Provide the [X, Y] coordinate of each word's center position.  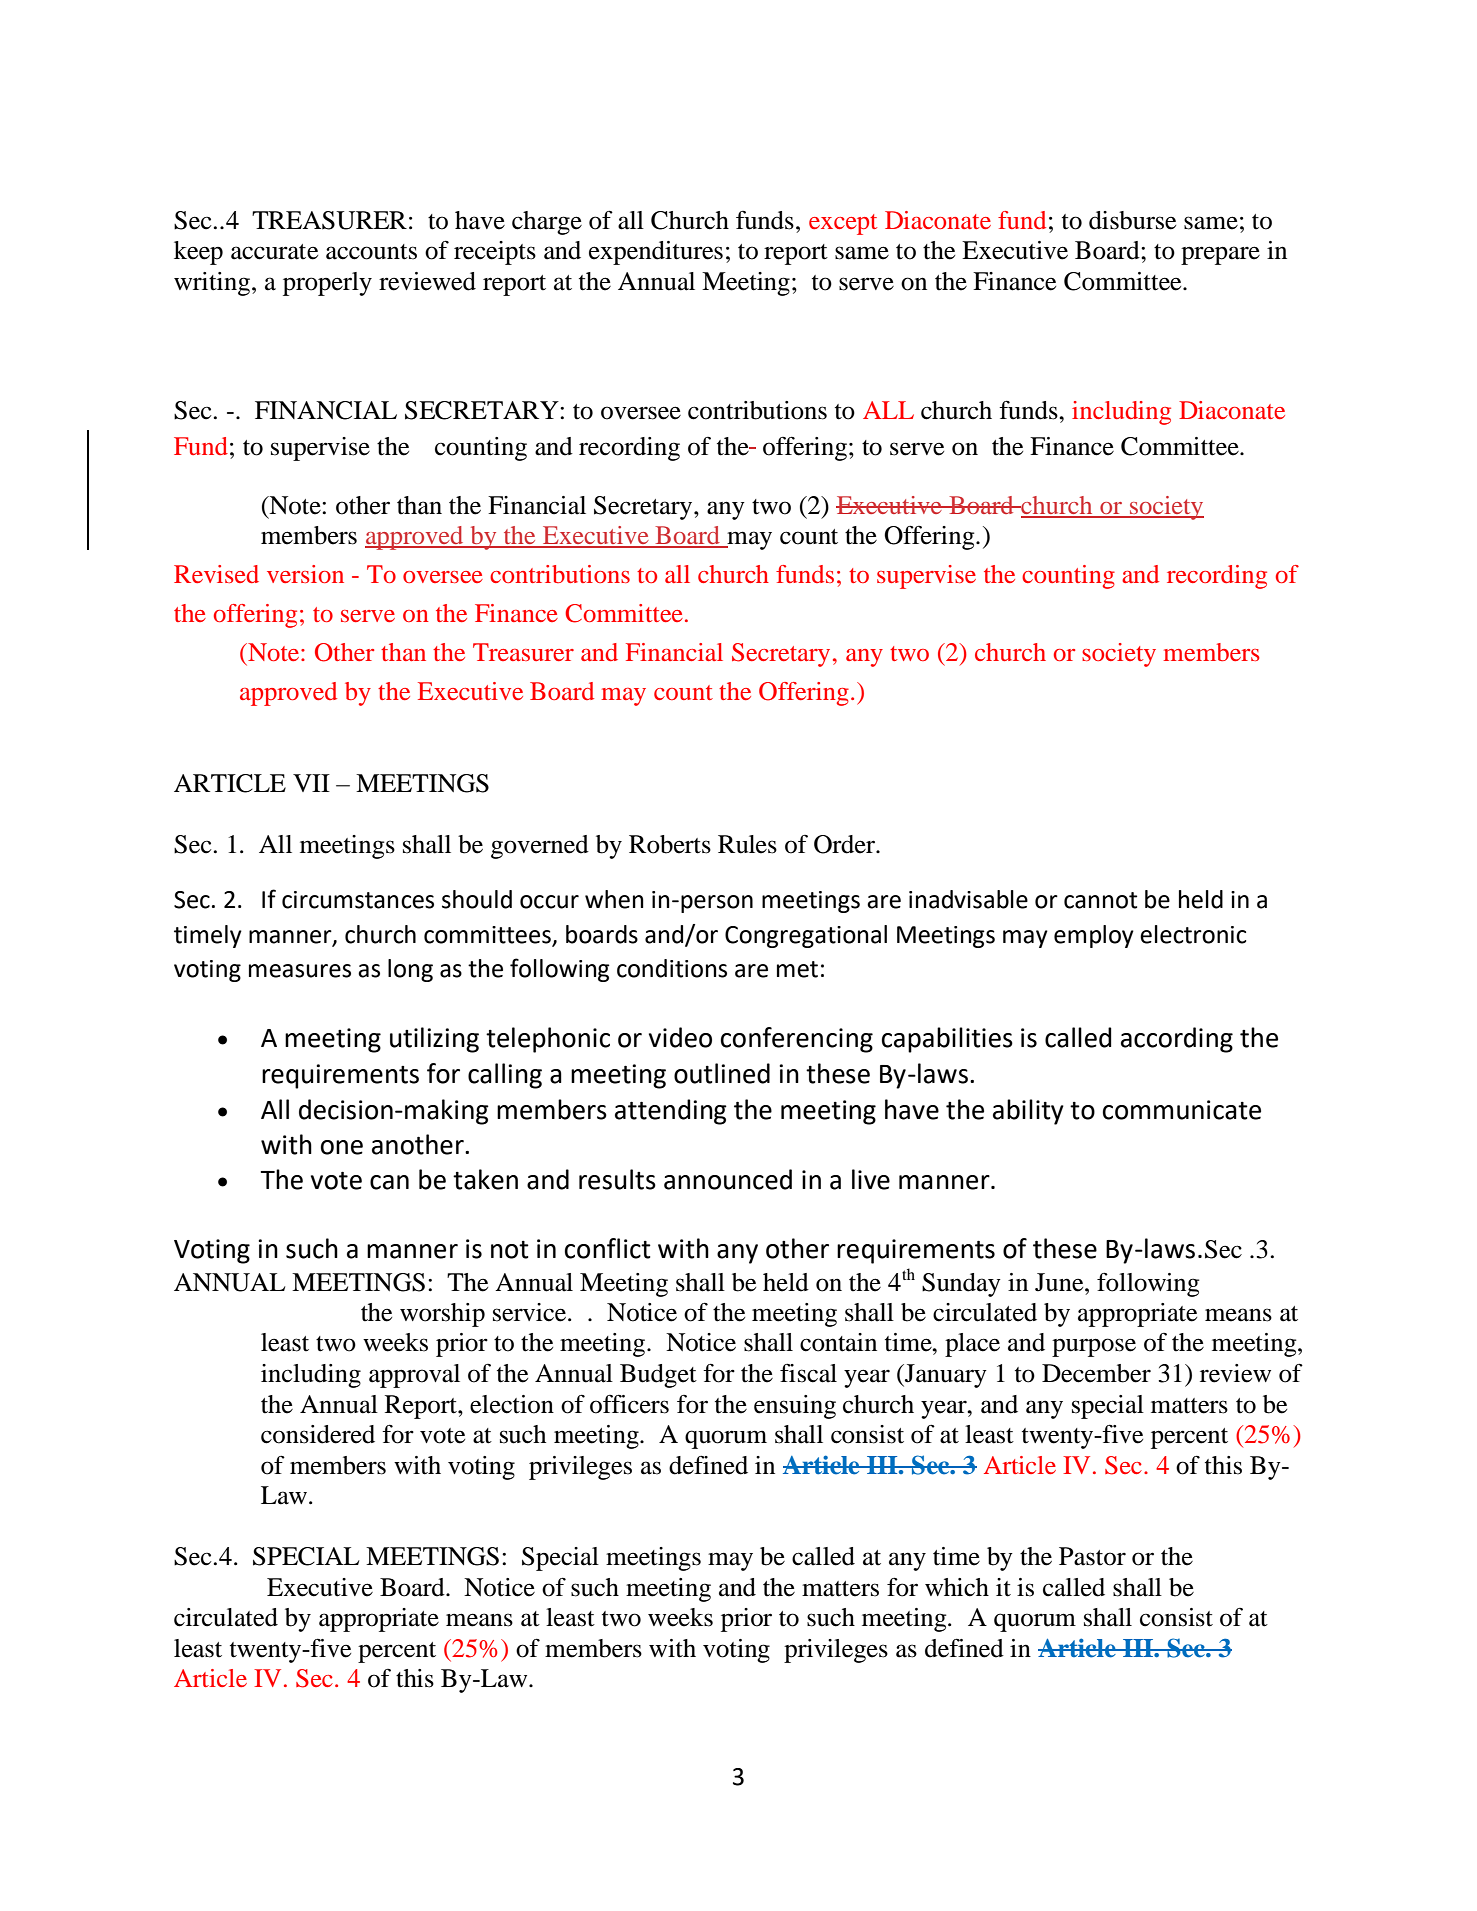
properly [327, 284]
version [305, 574]
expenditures [656, 253]
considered [318, 1434]
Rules [747, 844]
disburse [1132, 220]
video [680, 1037]
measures [300, 971]
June [1060, 1282]
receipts [495, 253]
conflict [608, 1248]
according [1177, 1040]
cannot [1100, 900]
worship [442, 1315]
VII [311, 783]
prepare [1220, 255]
